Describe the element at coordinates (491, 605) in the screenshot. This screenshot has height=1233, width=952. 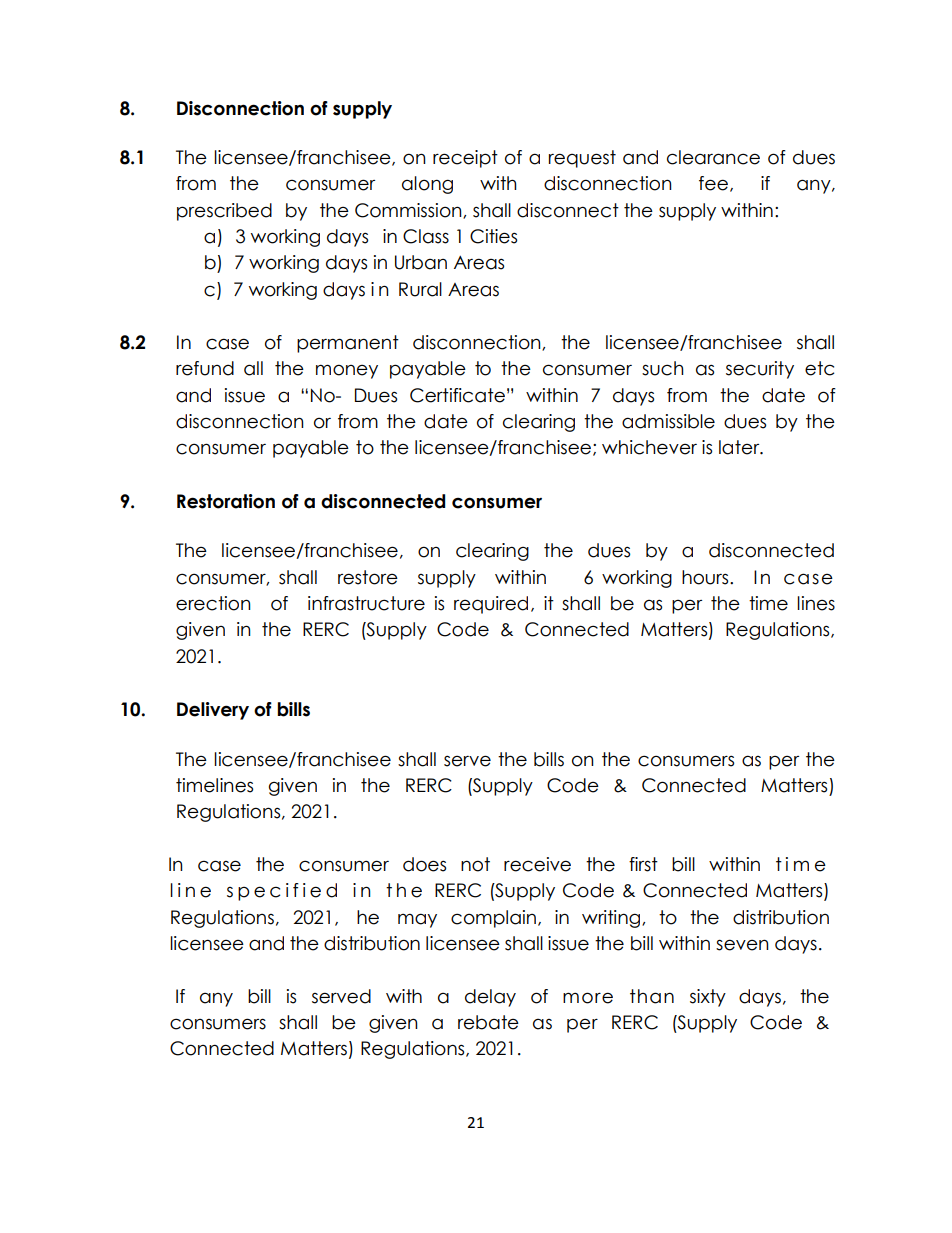
I see `required` at that location.
